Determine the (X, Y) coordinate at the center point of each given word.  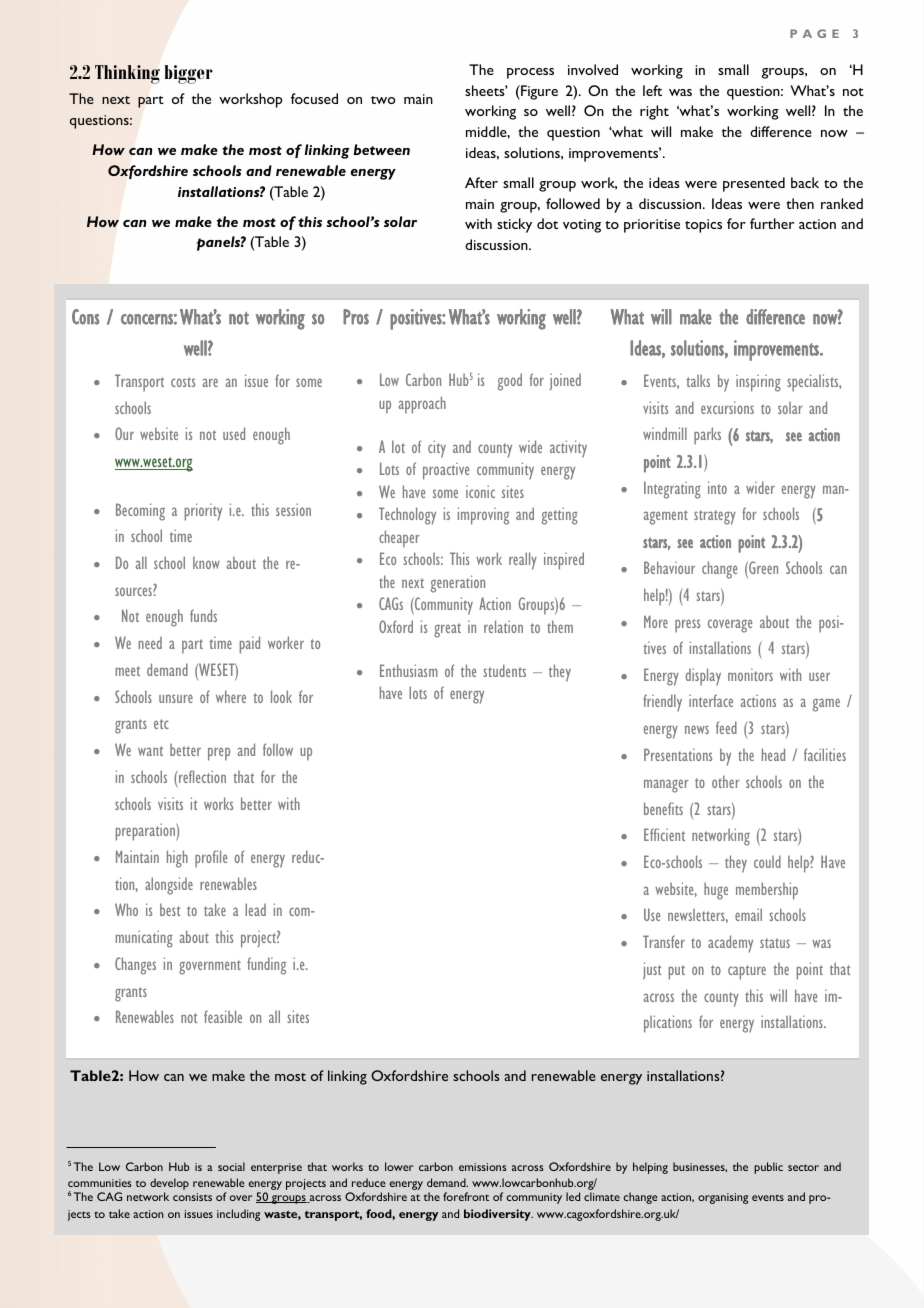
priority (203, 512)
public (768, 1168)
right (654, 112)
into (717, 487)
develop (169, 1185)
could (767, 861)
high (177, 859)
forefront (466, 1196)
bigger (188, 74)
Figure (538, 92)
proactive (446, 471)
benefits (663, 808)
